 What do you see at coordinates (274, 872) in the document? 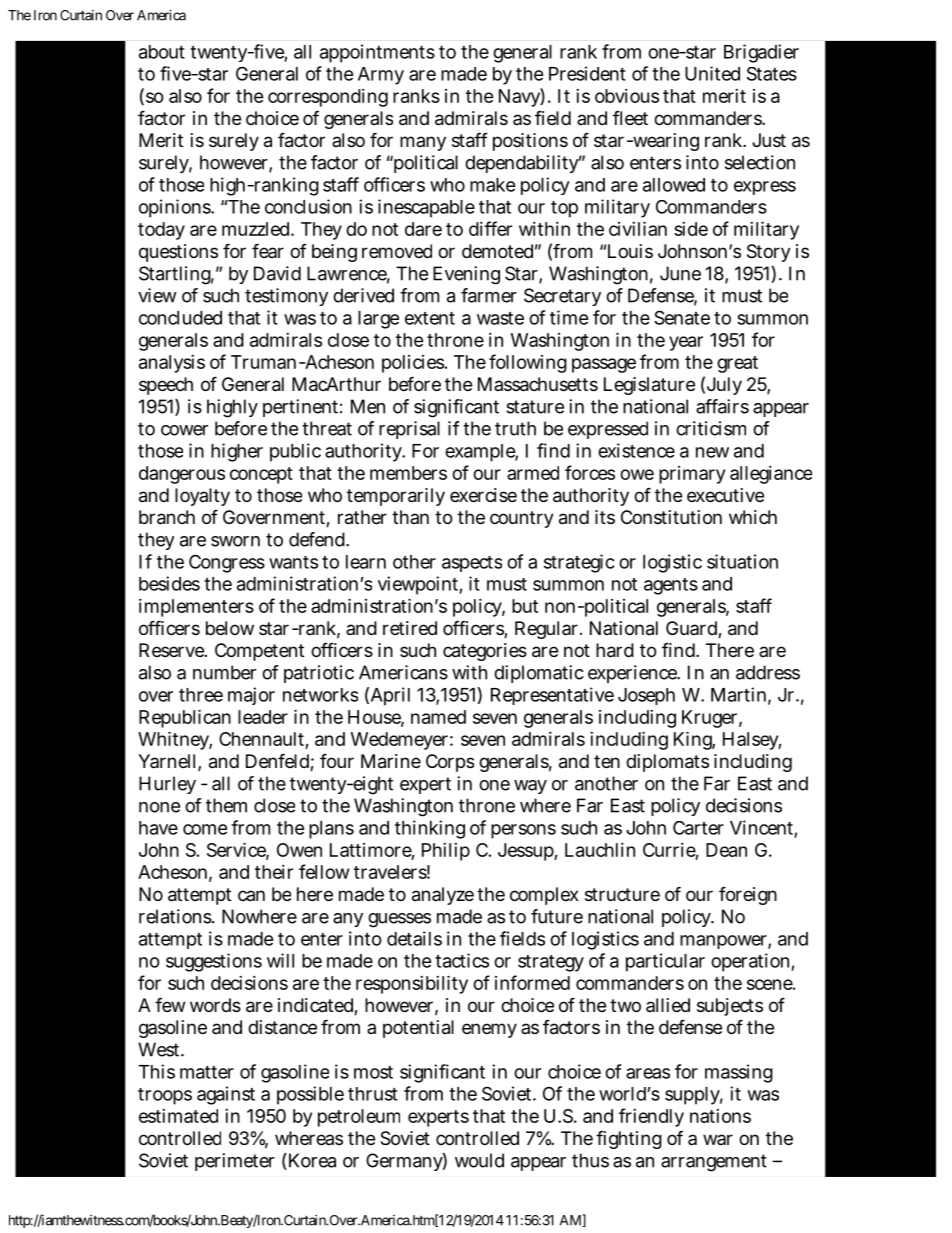
I see `their` at bounding box center [274, 872].
